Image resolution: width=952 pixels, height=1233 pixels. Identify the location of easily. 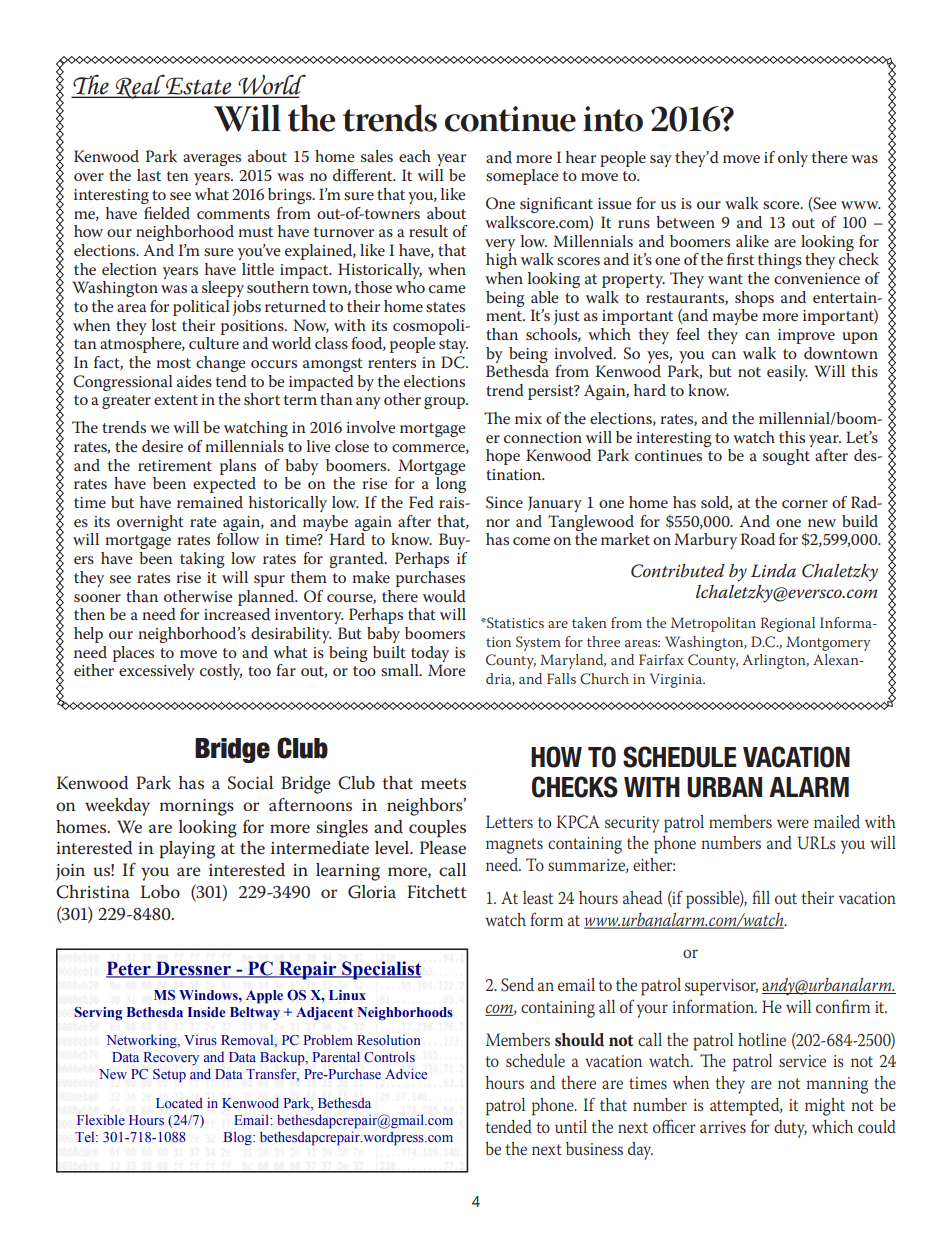
(787, 373).
